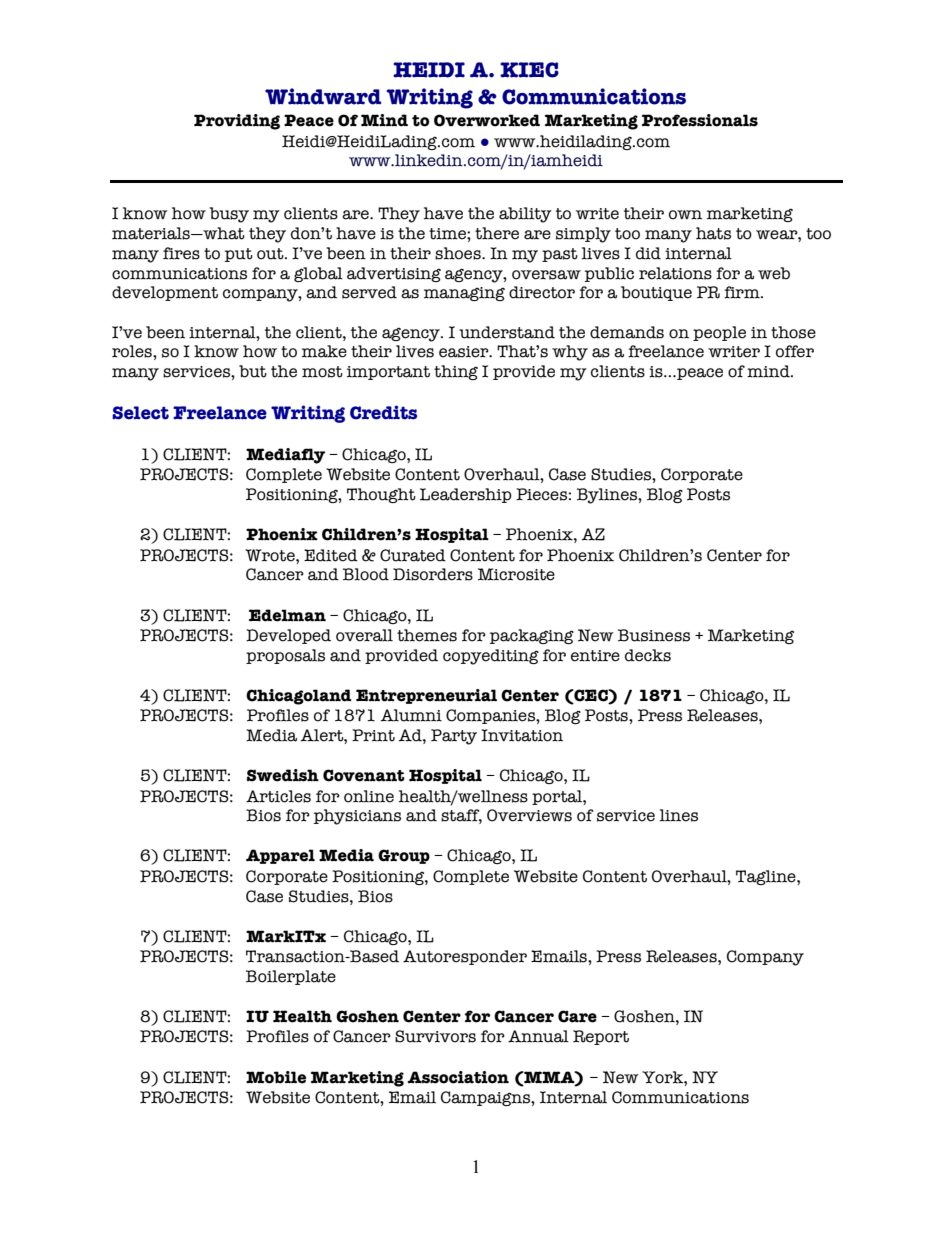  I want to click on managing, so click(464, 294).
